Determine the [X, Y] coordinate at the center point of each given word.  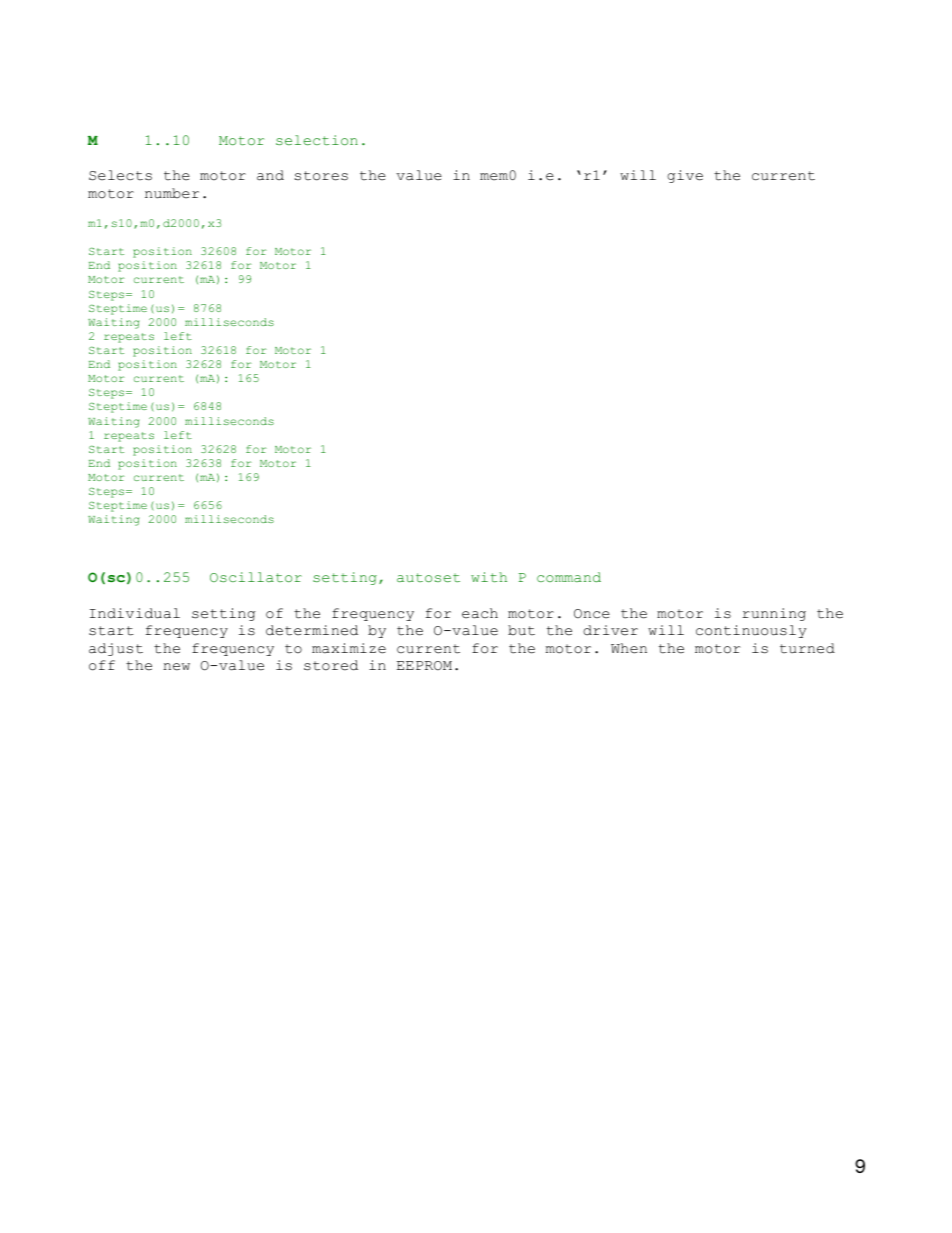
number [172, 193]
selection [317, 140]
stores [321, 176]
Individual [135, 613]
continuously [751, 631]
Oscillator [256, 577]
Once [592, 614]
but [521, 630]
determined [312, 630]
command [569, 577]
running [774, 614]
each [480, 613]
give [685, 176]
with [489, 577]
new [176, 667]
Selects [120, 175]
